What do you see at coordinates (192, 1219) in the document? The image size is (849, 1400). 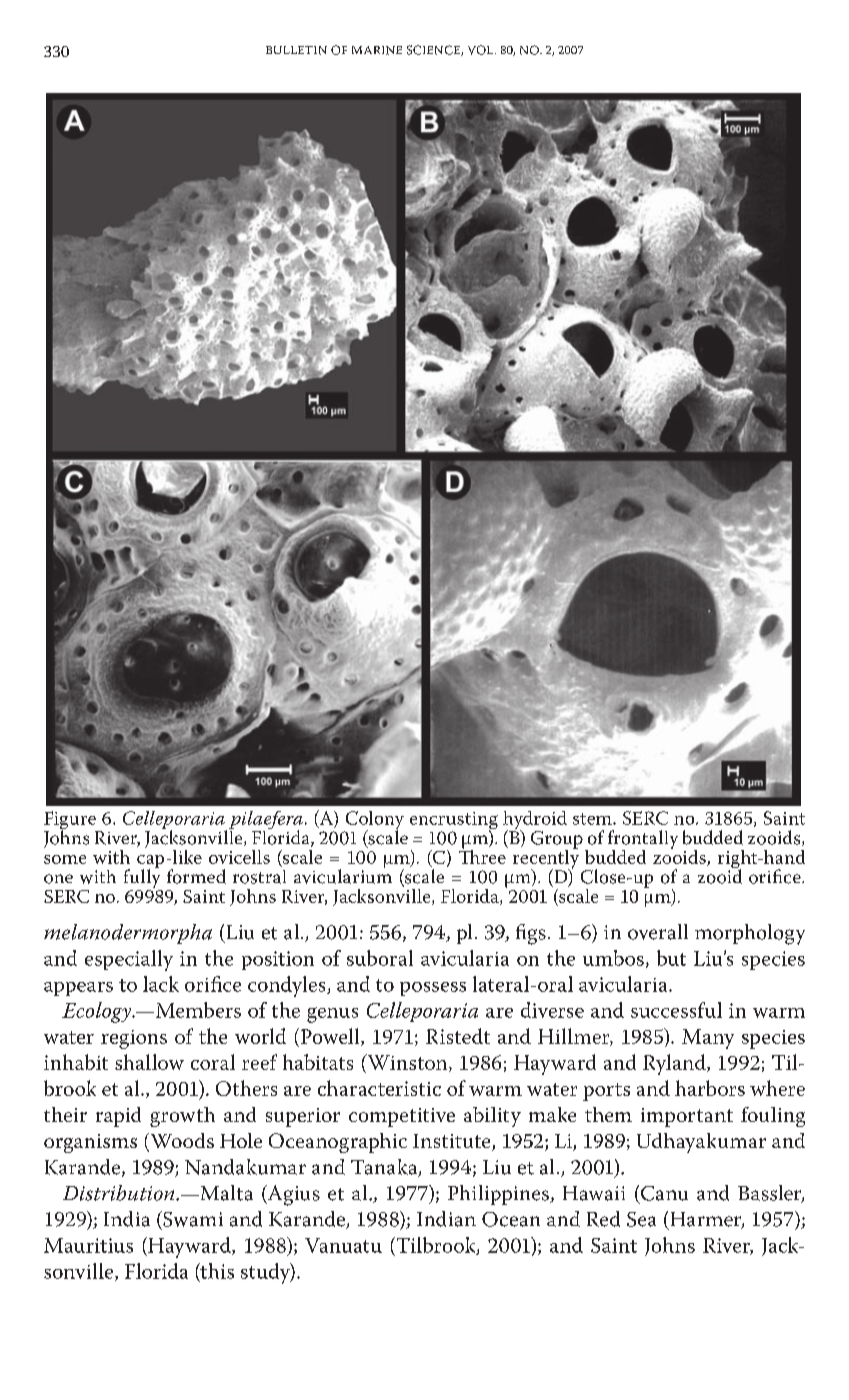 I see `Swami` at bounding box center [192, 1219].
